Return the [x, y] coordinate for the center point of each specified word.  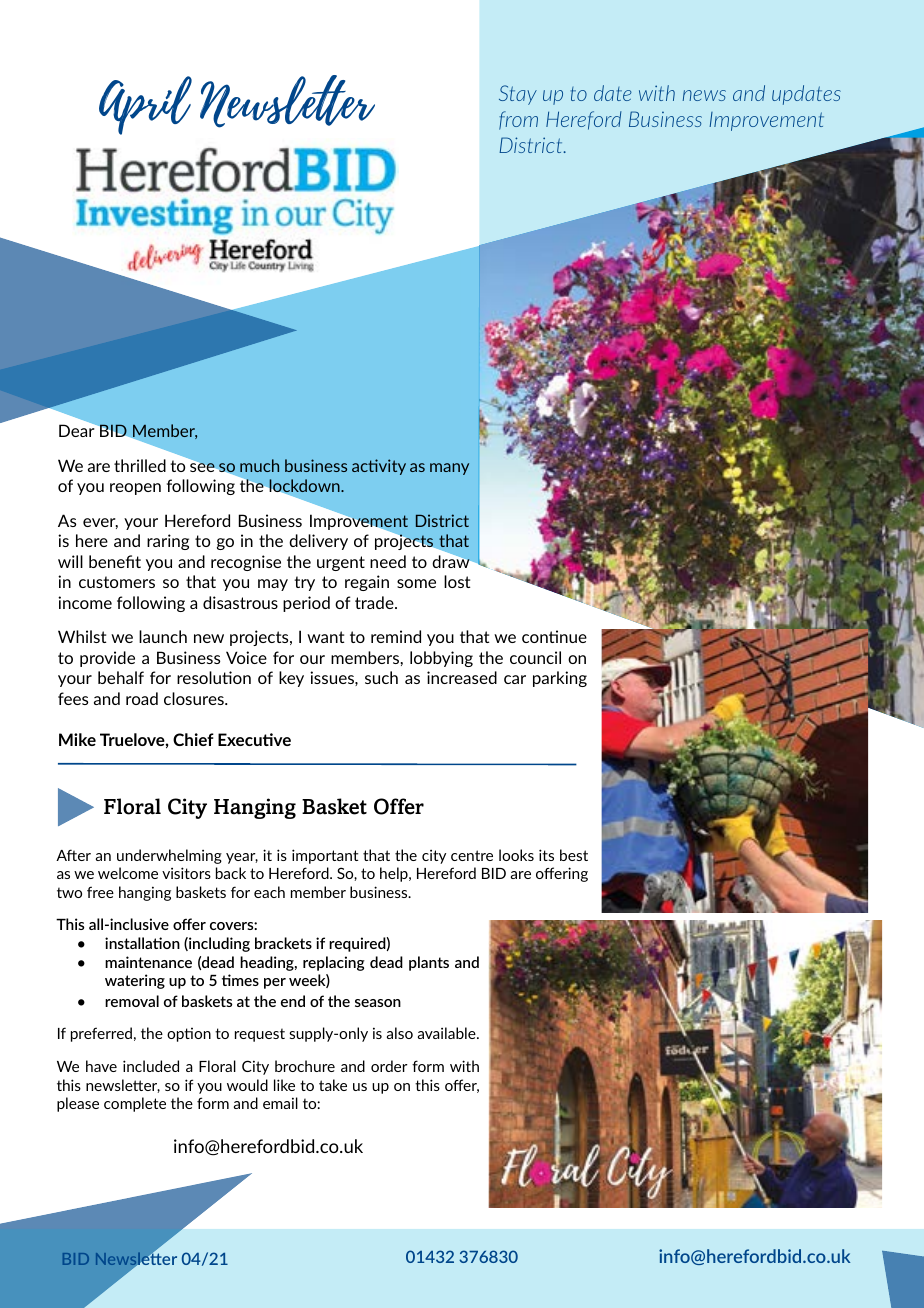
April [145, 105]
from [518, 120]
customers [117, 582]
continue [554, 636]
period [306, 604]
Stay [518, 95]
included [151, 1066]
